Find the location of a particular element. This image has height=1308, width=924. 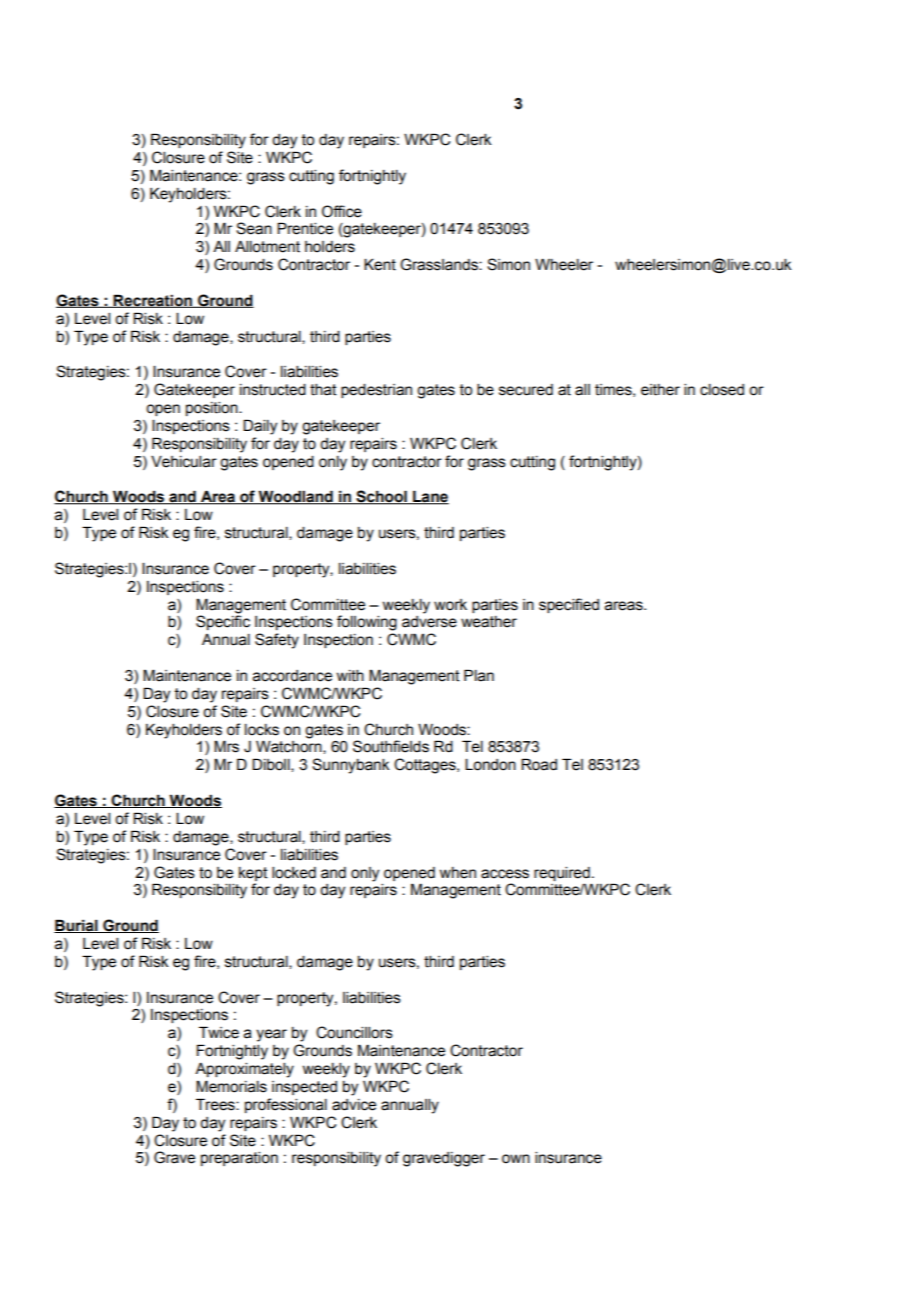

advice is located at coordinates (354, 1105).
